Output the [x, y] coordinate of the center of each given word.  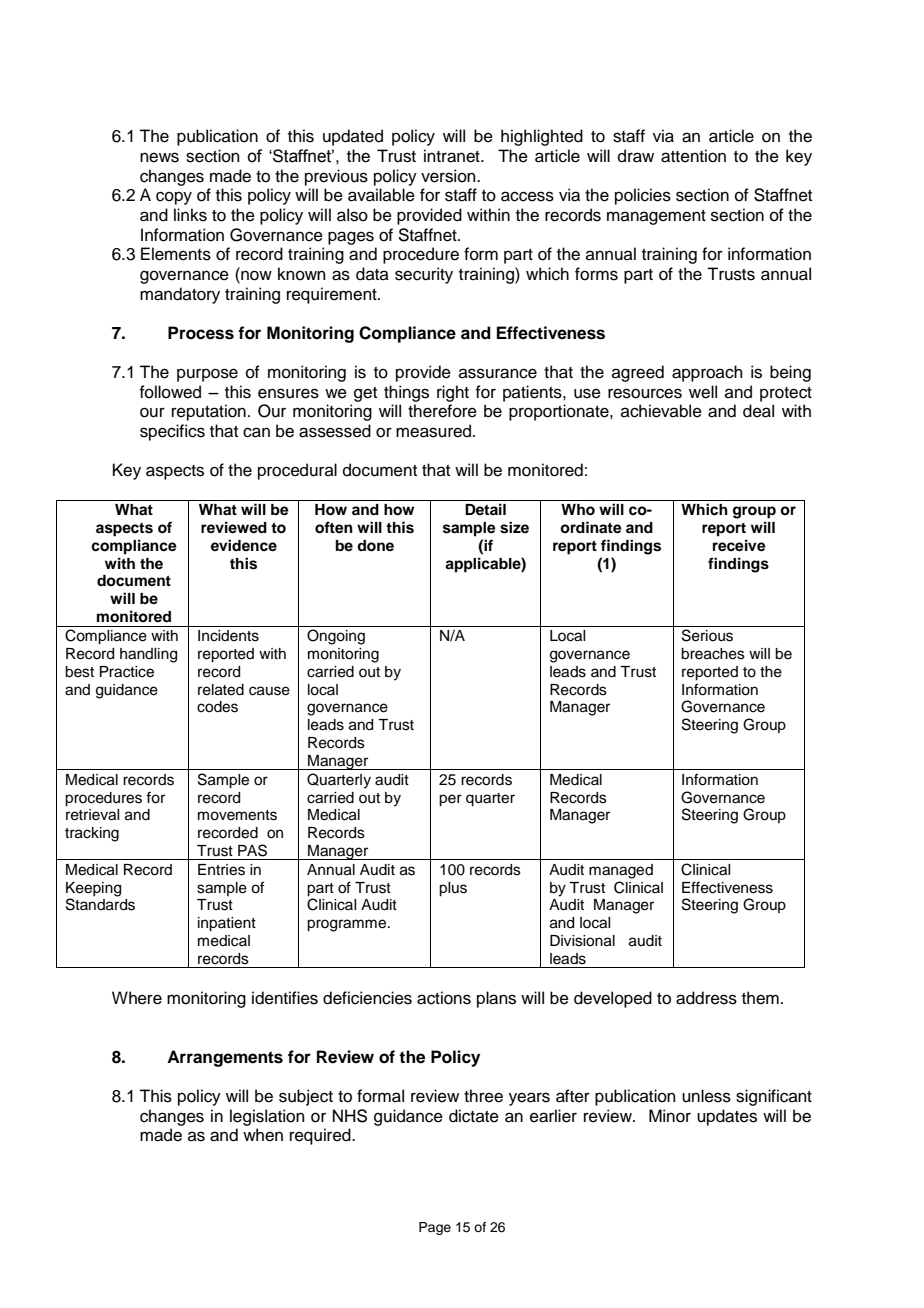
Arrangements [225, 1058]
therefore [442, 411]
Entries [221, 870]
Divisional [582, 941]
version [449, 176]
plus [453, 889]
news [159, 157]
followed [170, 392]
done [375, 546]
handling [148, 655]
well [703, 392]
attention [693, 156]
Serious [707, 635]
